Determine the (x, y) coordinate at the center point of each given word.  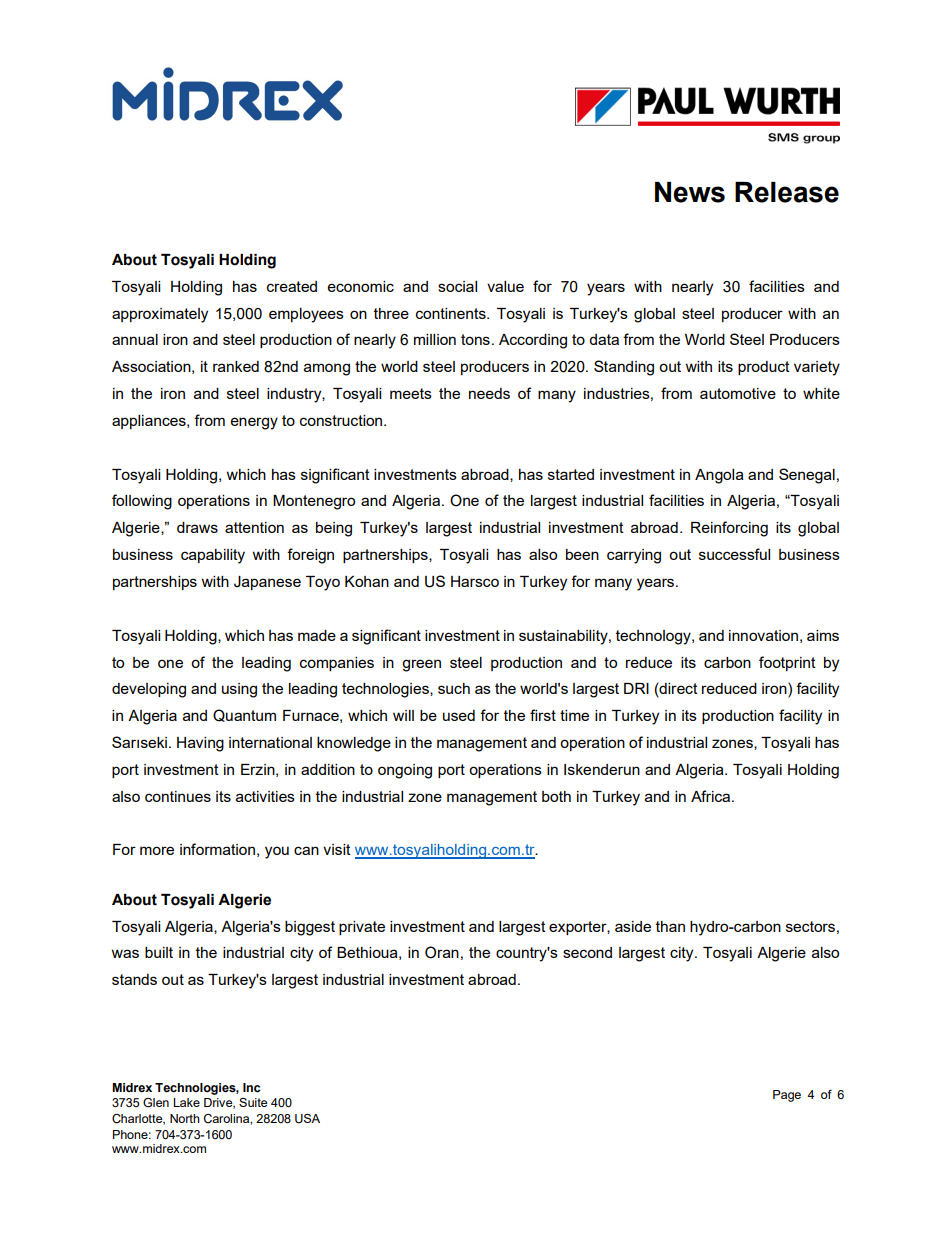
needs (489, 393)
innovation (763, 635)
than (670, 926)
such (454, 688)
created (292, 286)
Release (787, 192)
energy (254, 423)
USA (307, 1119)
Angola (719, 476)
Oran (442, 952)
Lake (186, 1102)
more (157, 850)
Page (787, 1096)
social (457, 286)
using (239, 690)
